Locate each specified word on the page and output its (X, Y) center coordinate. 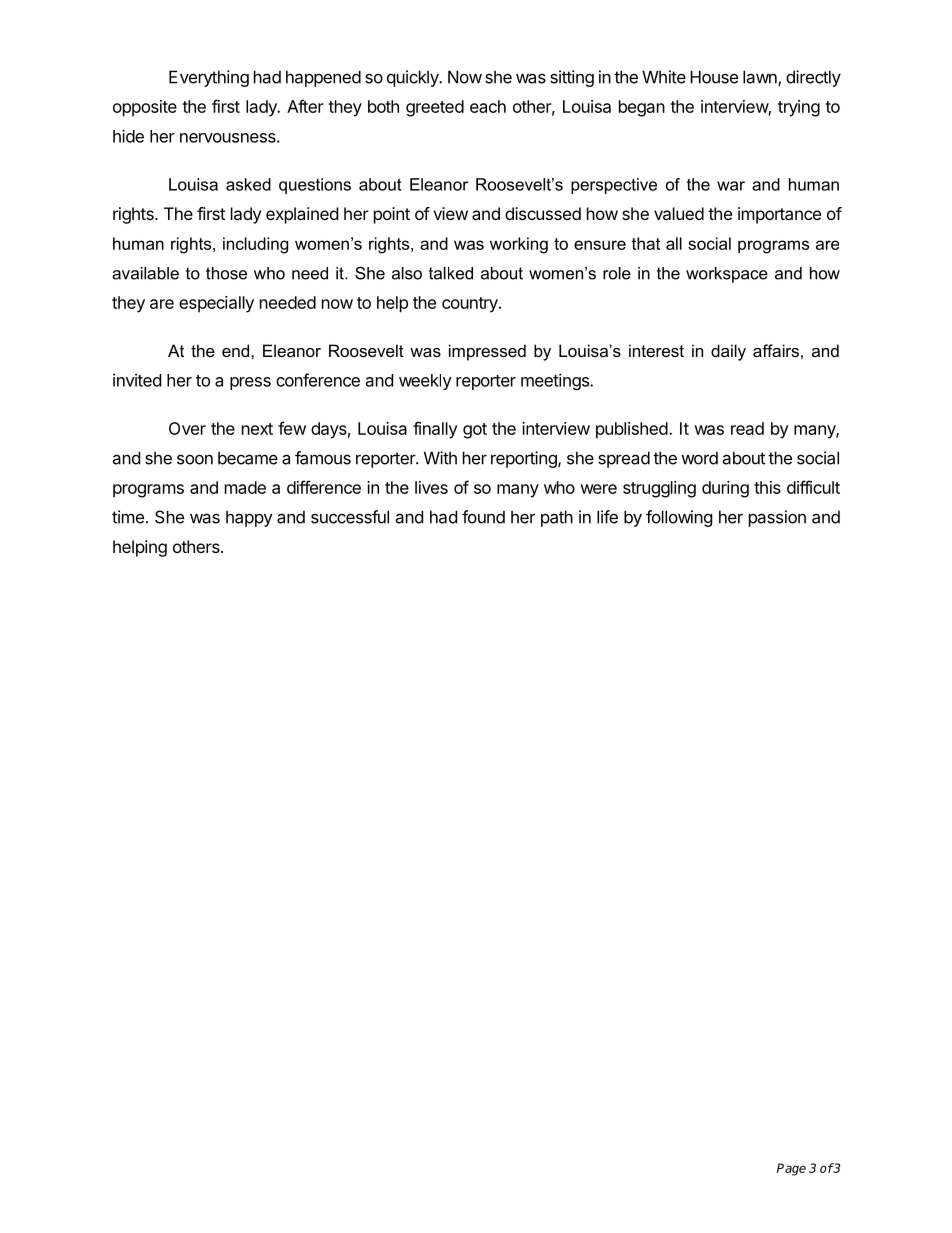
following (679, 518)
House (714, 77)
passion (777, 518)
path (557, 518)
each (488, 106)
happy (249, 518)
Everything (209, 78)
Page (791, 1169)
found (483, 517)
